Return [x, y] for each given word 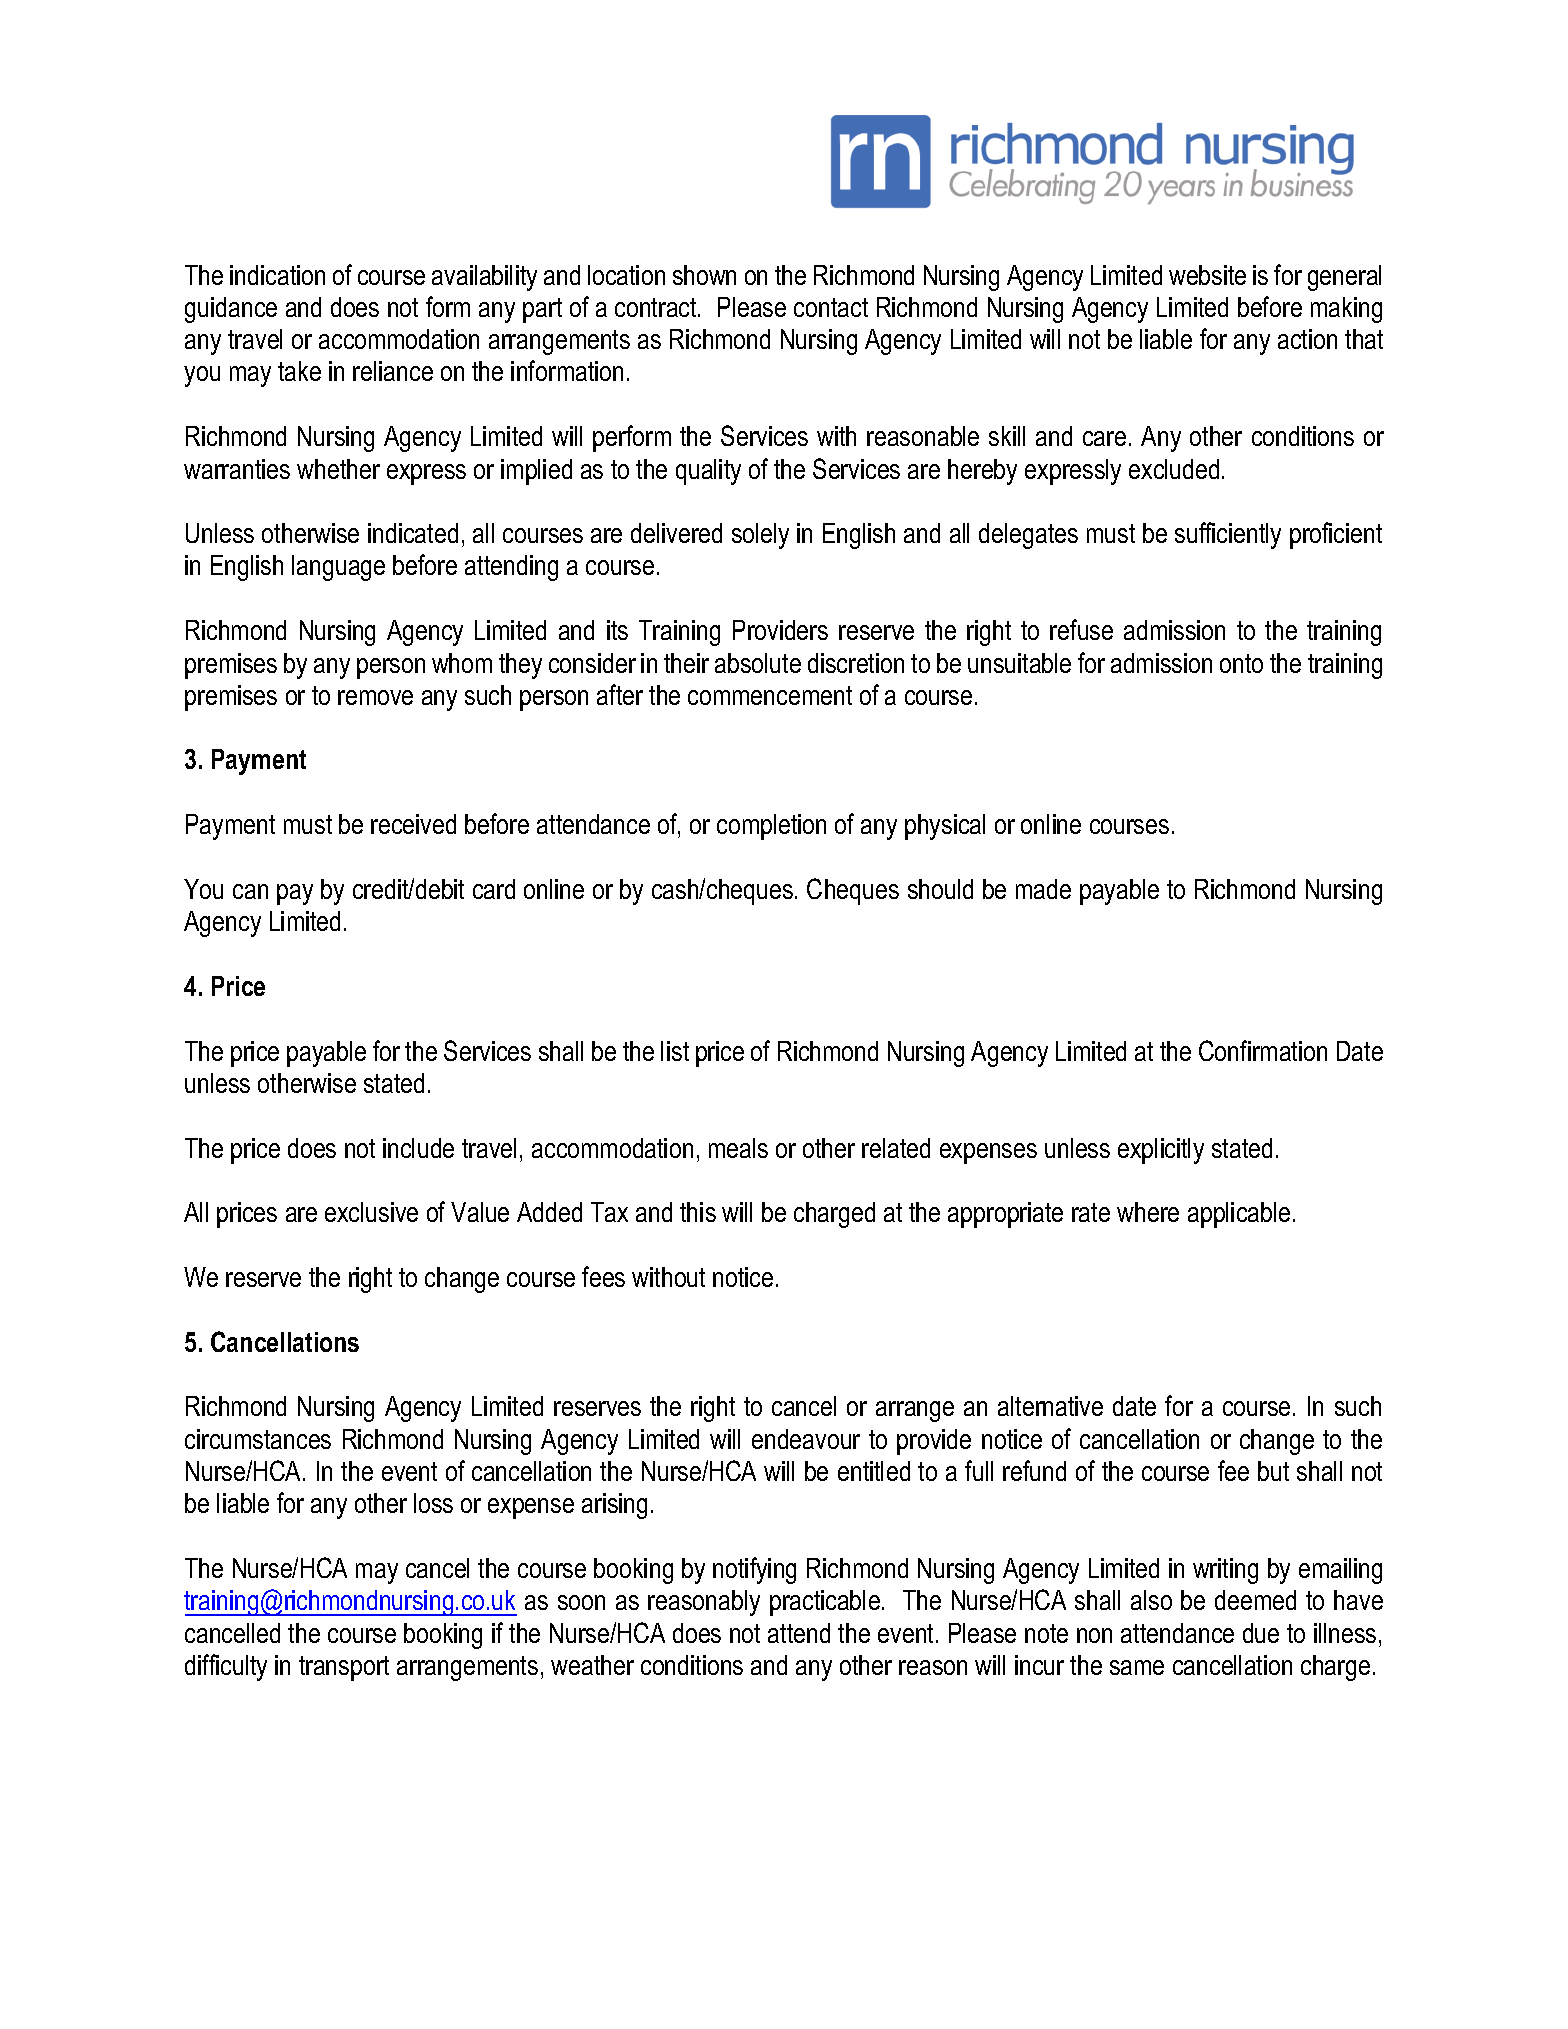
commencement [770, 695]
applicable [1239, 1215]
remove [375, 697]
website [1207, 275]
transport [344, 1668]
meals [738, 1148]
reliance [393, 371]
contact [831, 307]
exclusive [371, 1212]
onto [1241, 663]
